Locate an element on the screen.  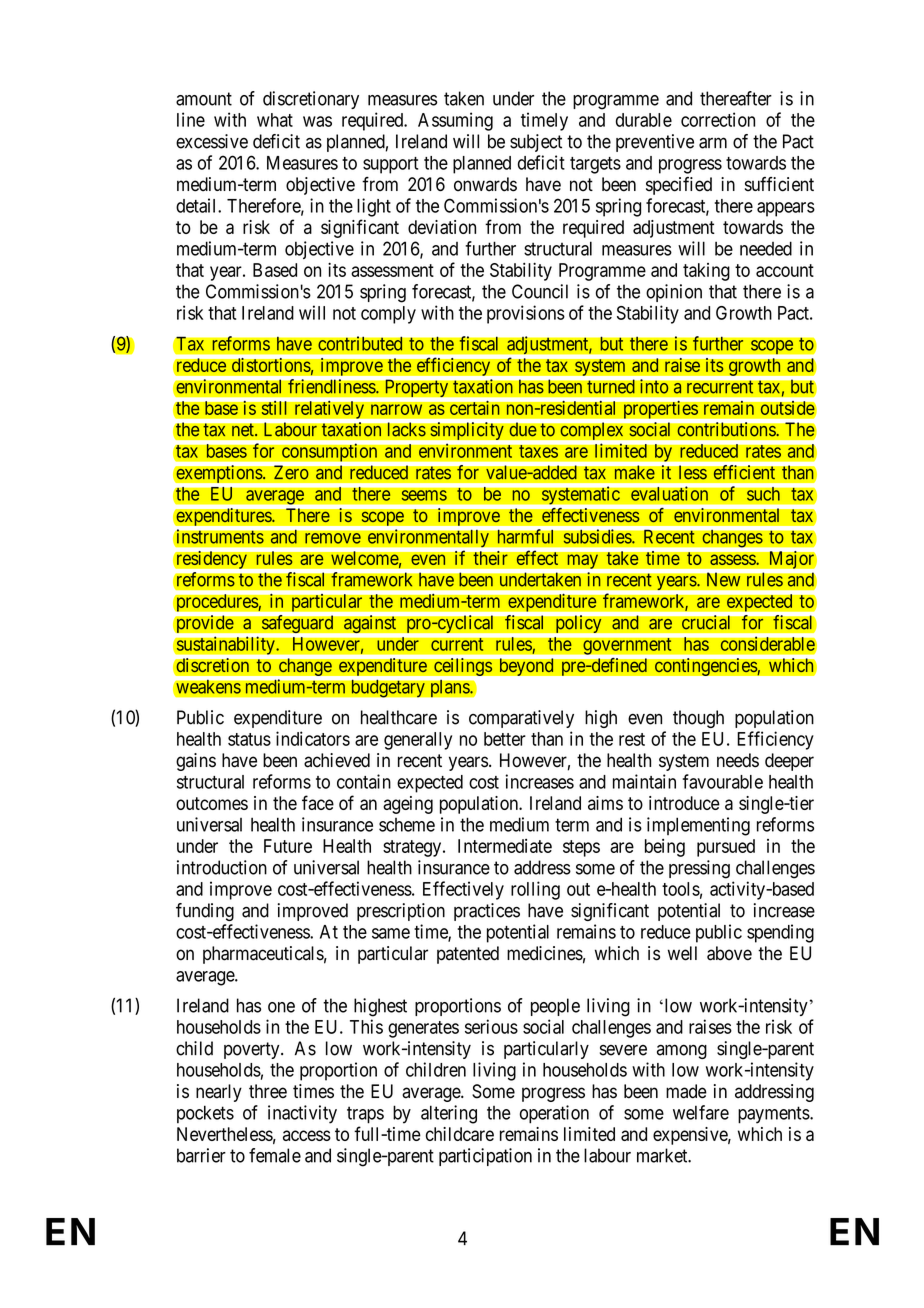
though is located at coordinates (698, 719).
